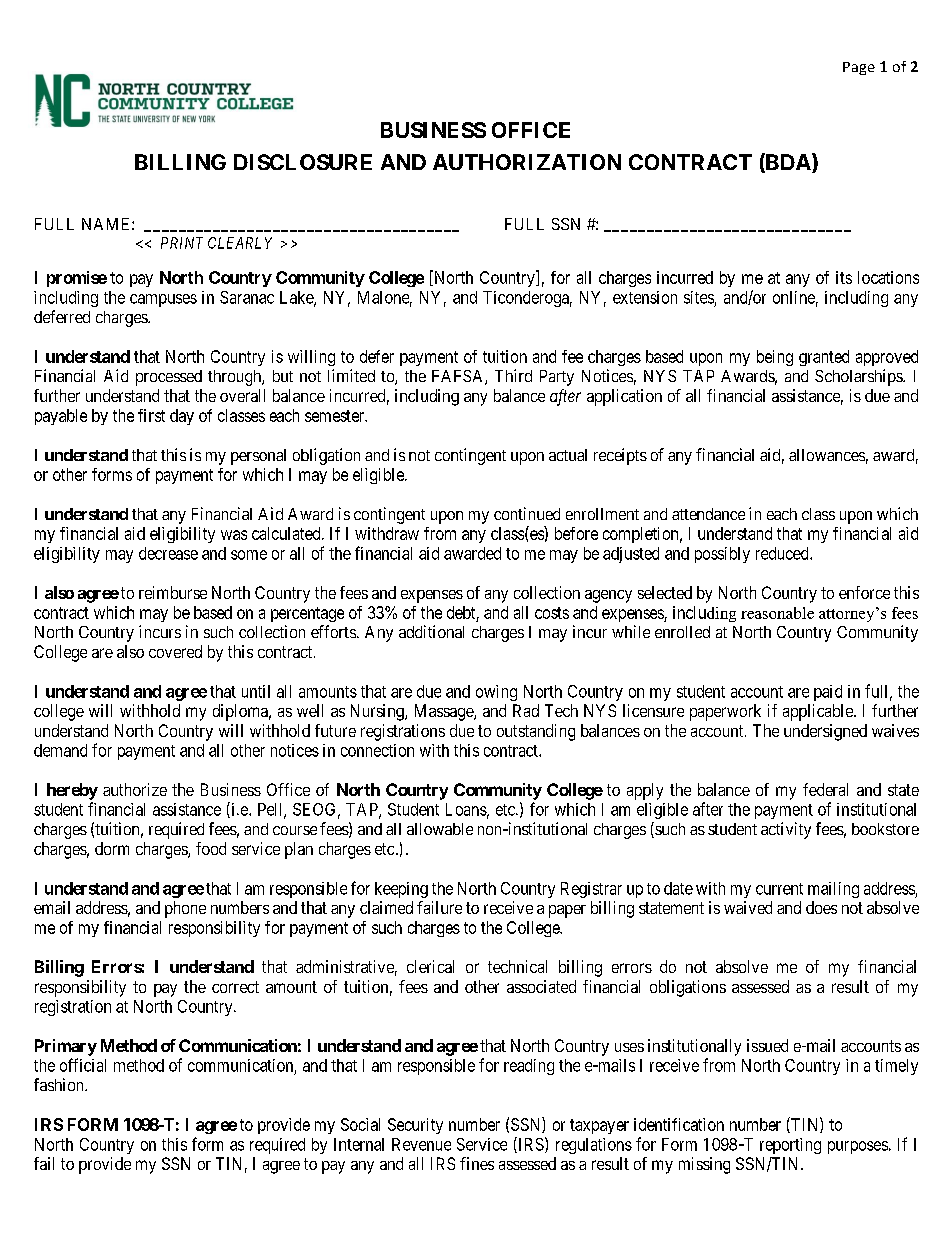  What do you see at coordinates (859, 68) in the page?
I see `Page` at bounding box center [859, 68].
